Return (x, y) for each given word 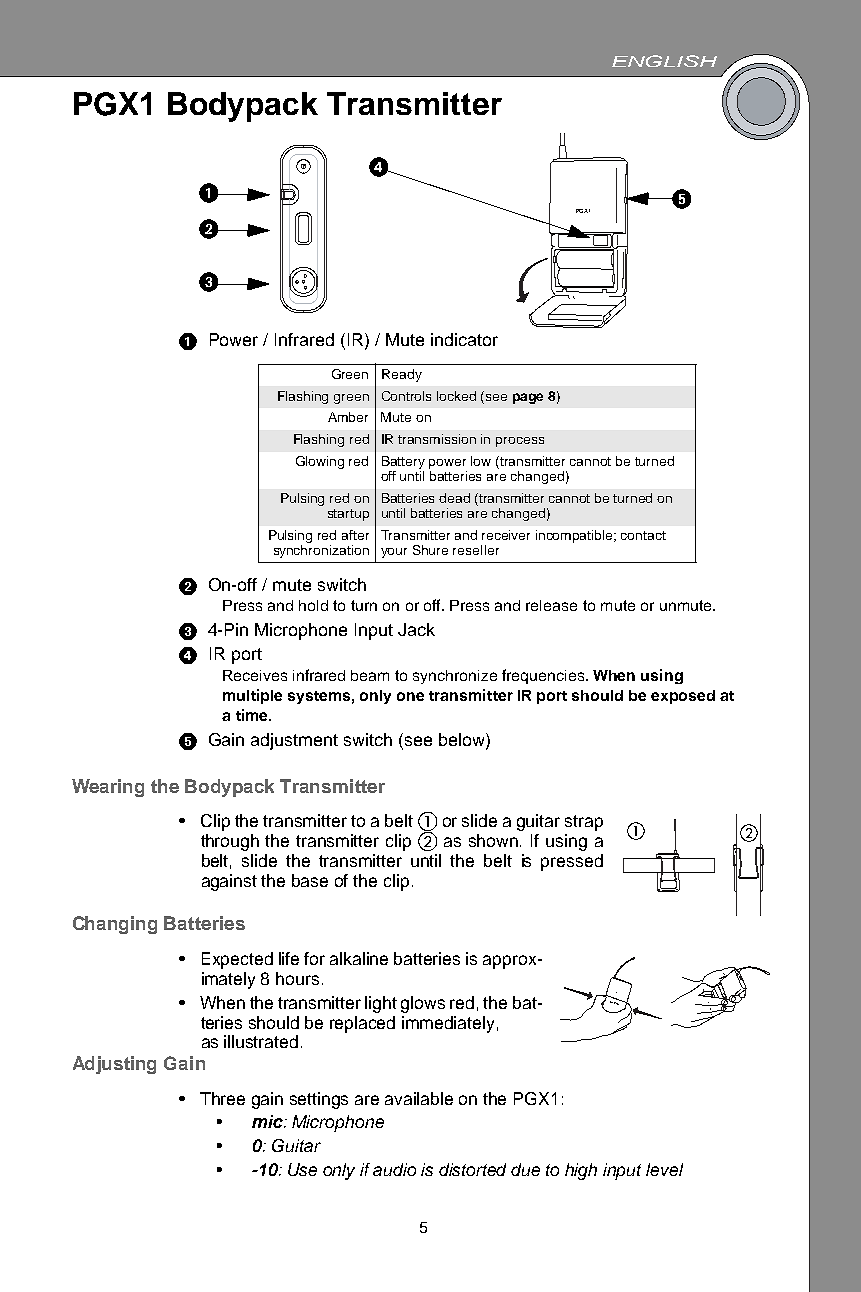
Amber (348, 417)
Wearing (108, 788)
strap (584, 823)
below (463, 741)
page (528, 398)
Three (222, 1098)
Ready (402, 375)
